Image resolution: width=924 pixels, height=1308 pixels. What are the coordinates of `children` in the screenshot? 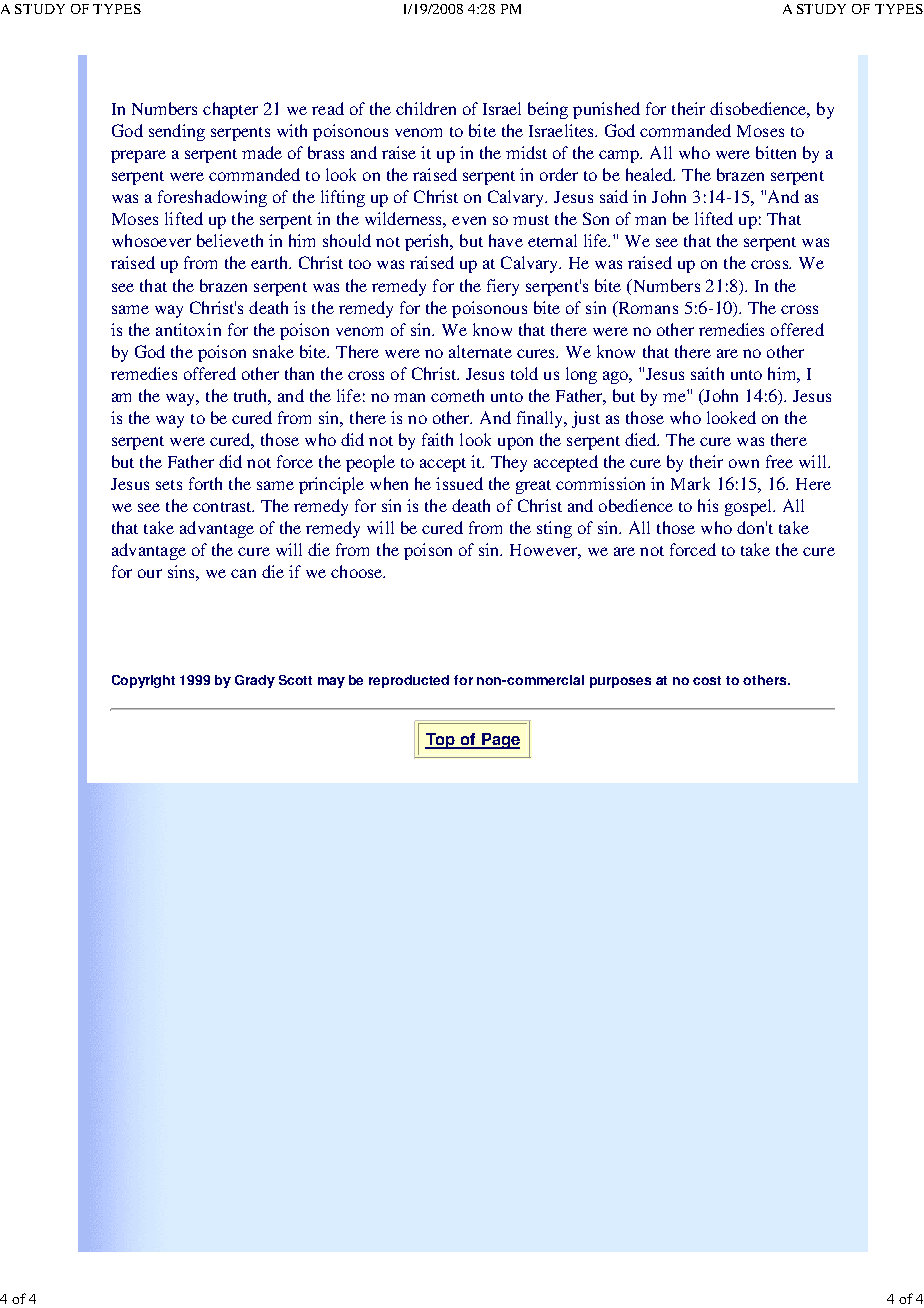 It's located at (426, 108).
